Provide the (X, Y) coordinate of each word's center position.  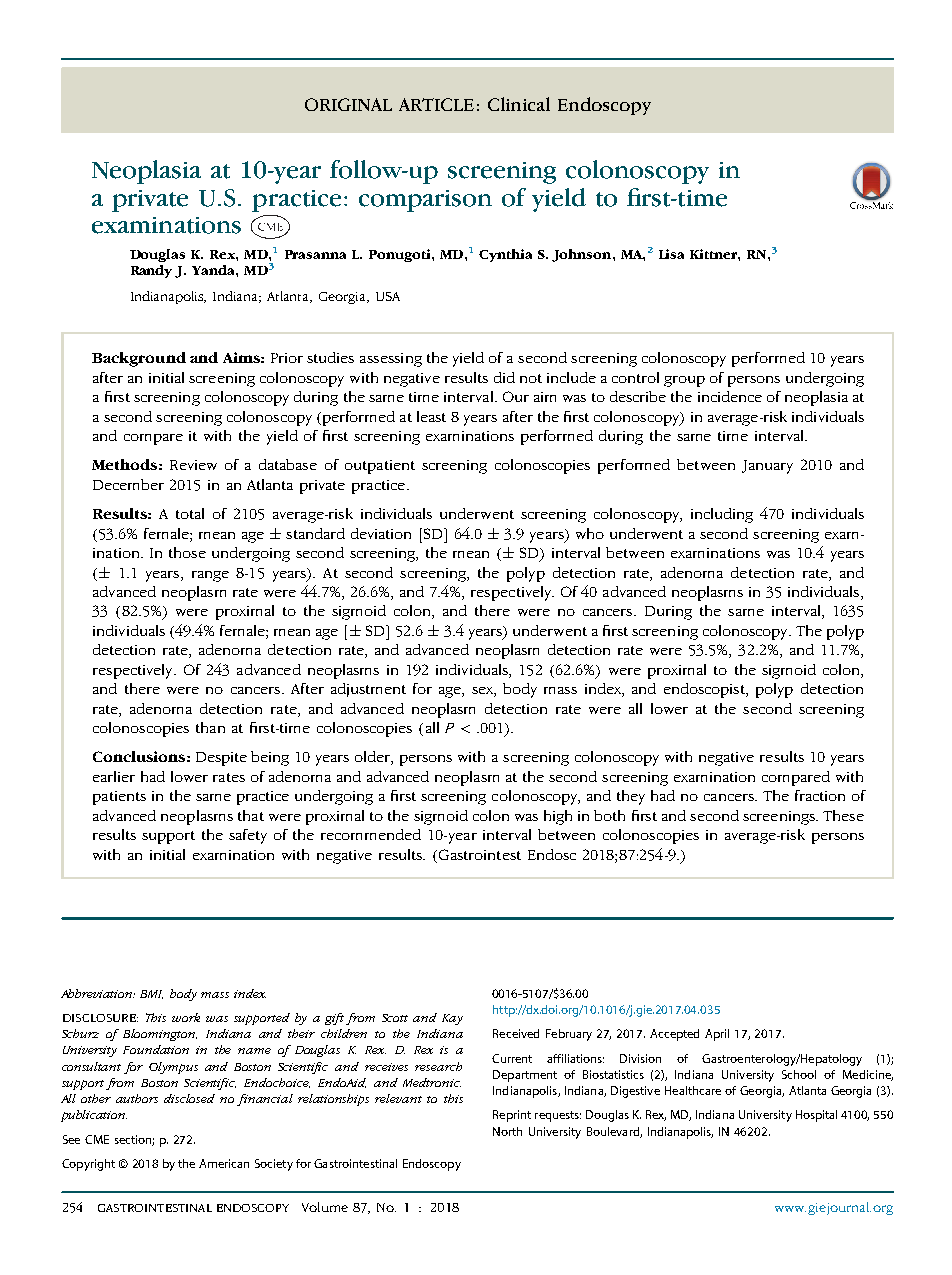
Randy (151, 271)
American (224, 1163)
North (507, 1131)
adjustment (368, 690)
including (722, 515)
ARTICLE (436, 104)
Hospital (816, 1116)
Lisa (671, 254)
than (210, 727)
